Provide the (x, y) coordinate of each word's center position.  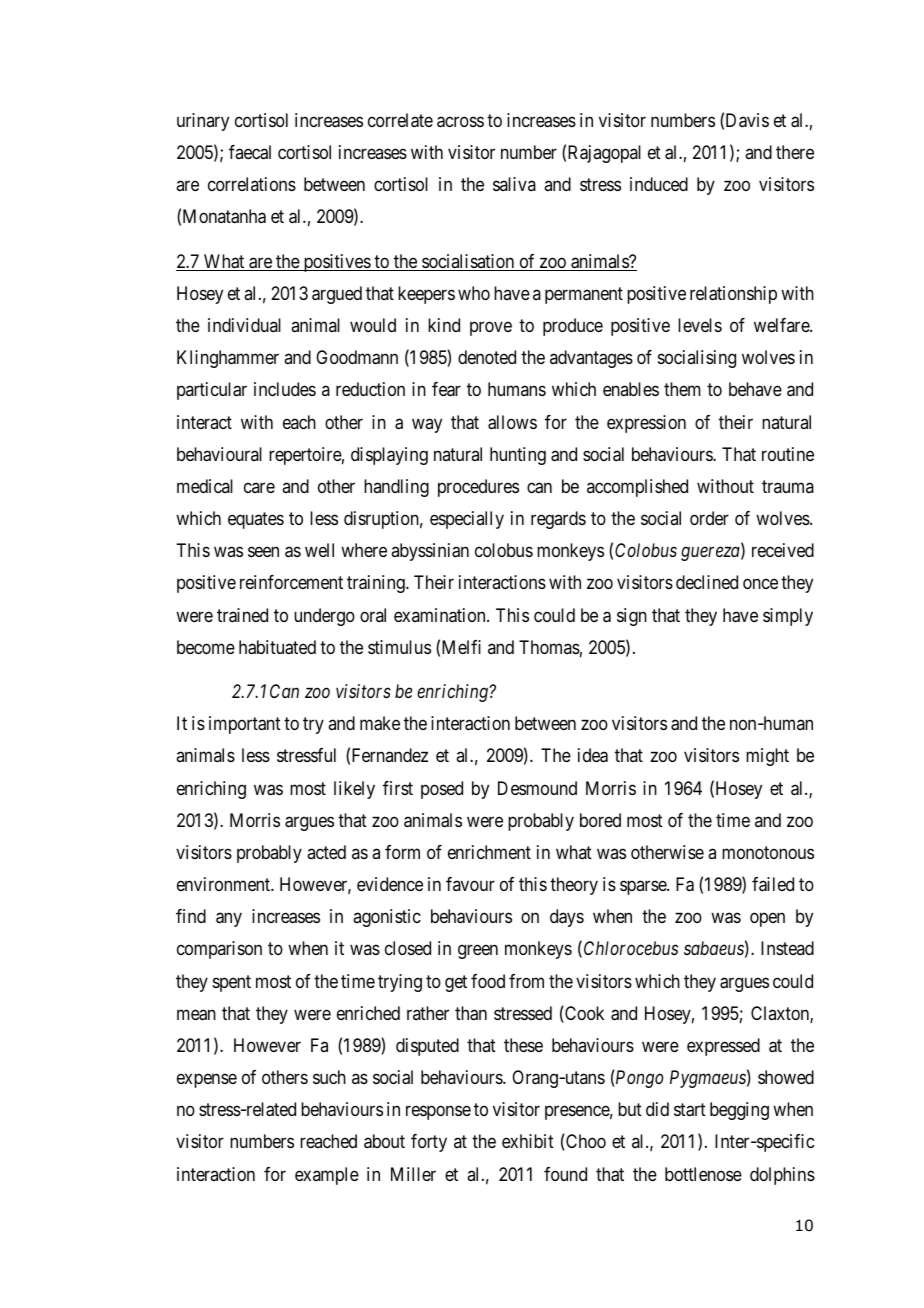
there (795, 152)
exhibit (528, 1141)
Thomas (549, 647)
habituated (277, 647)
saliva (514, 184)
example (327, 1176)
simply (788, 617)
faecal (250, 152)
